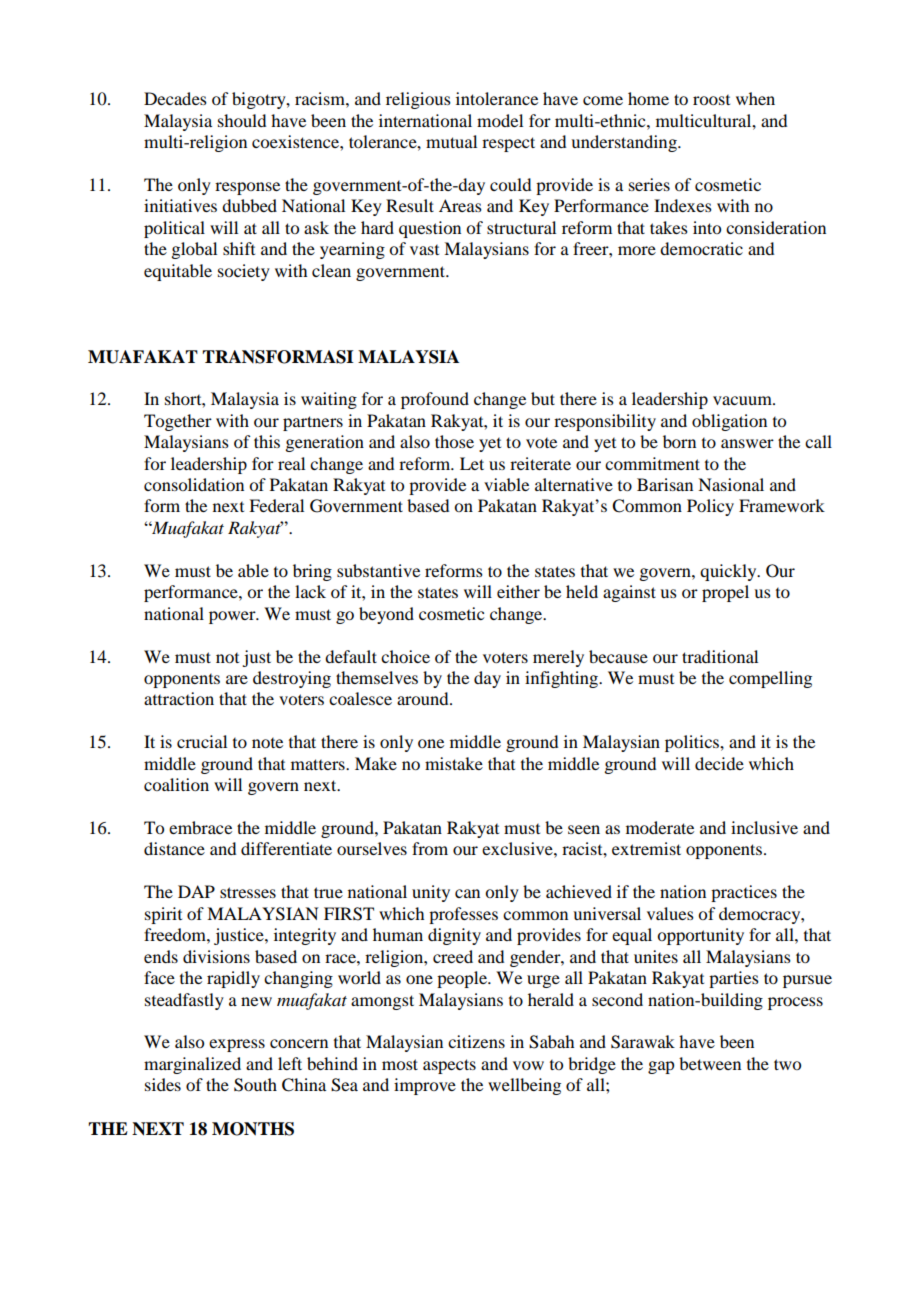 This image has width=924, height=1308. Describe the element at coordinates (755, 98) in the image. I see `when` at that location.
